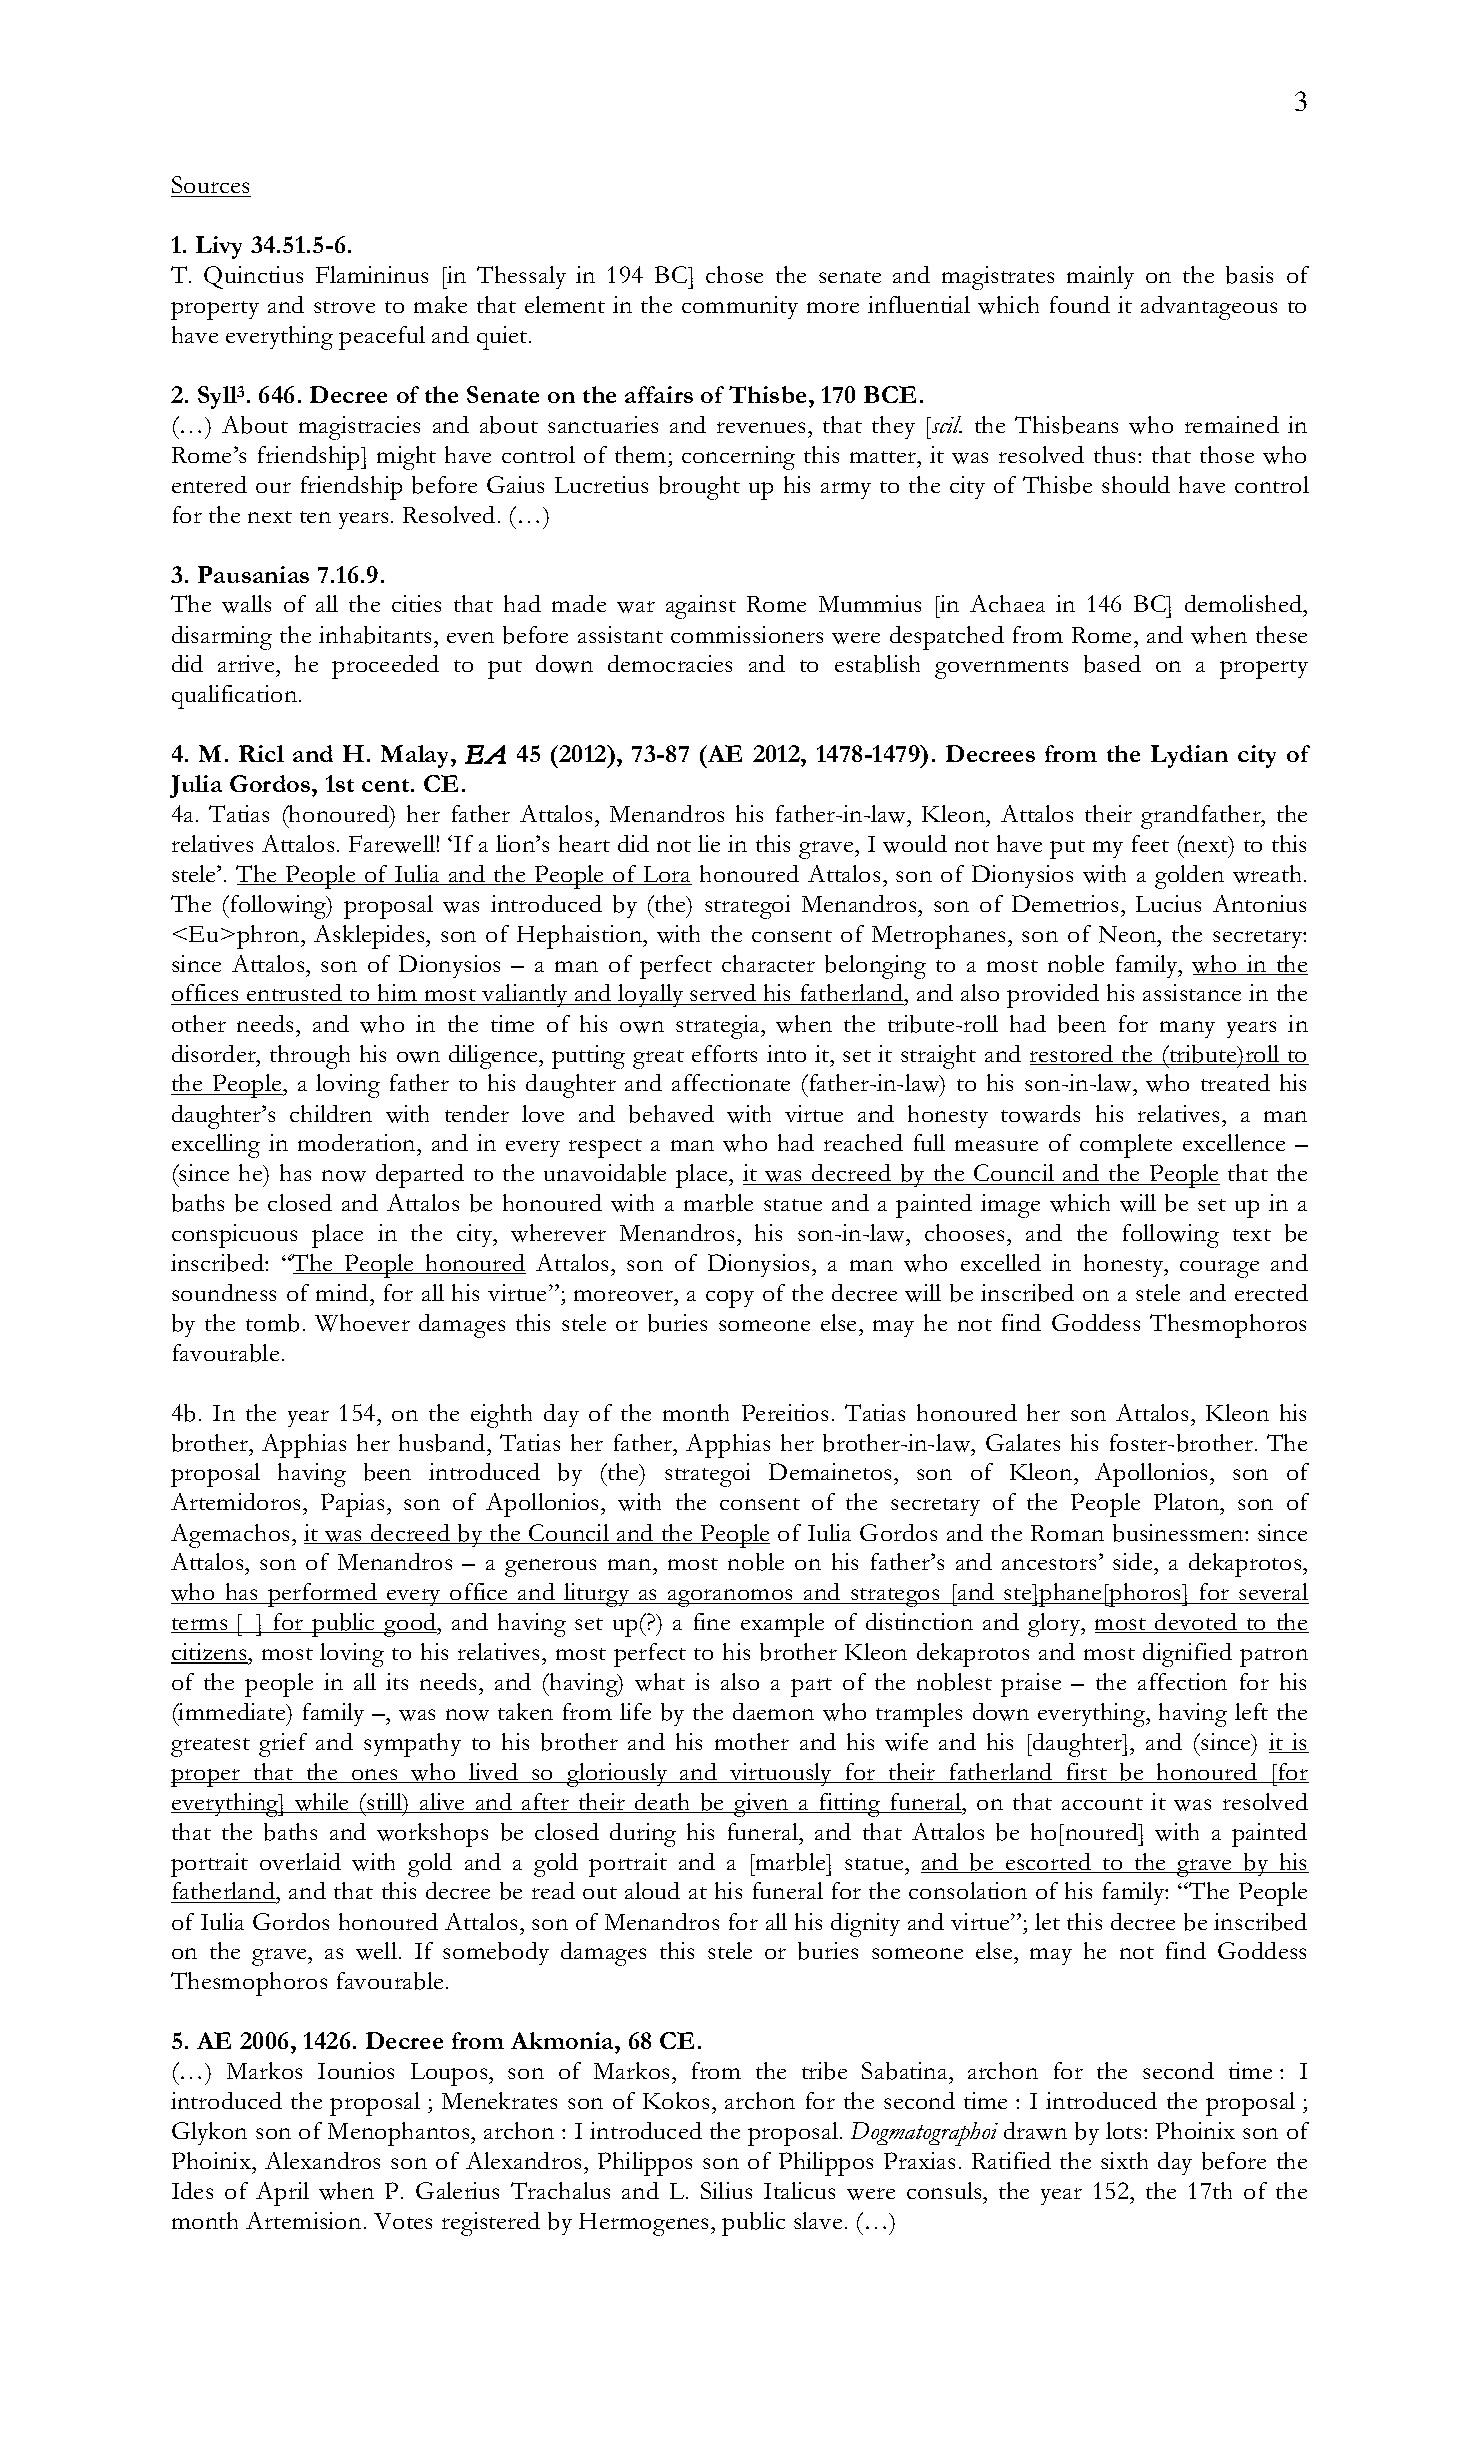 The width and height of the screenshot is (1480, 2438). Describe the element at coordinates (1126, 1146) in the screenshot. I see `complete` at that location.
